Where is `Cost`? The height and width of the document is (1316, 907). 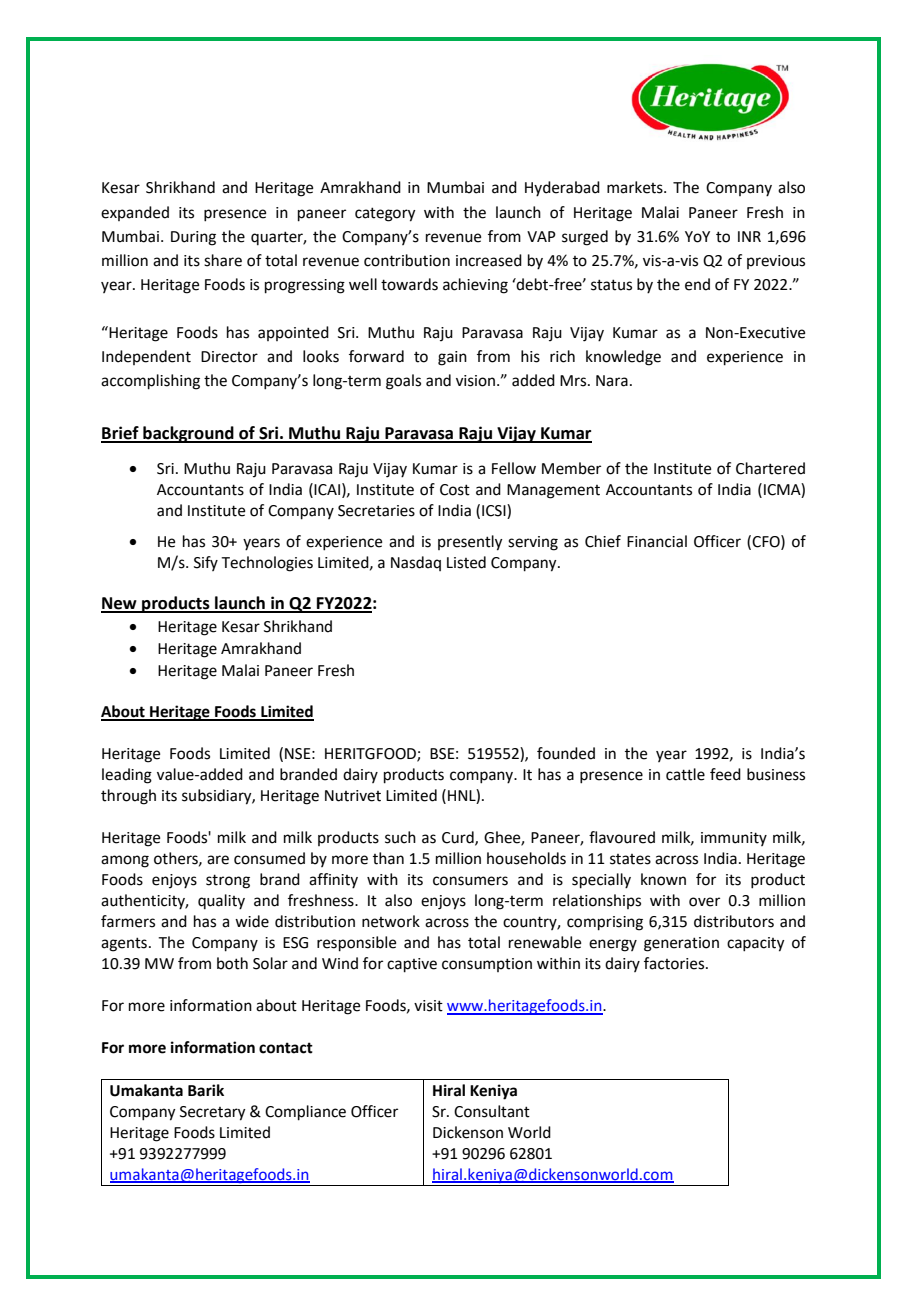 Cost is located at coordinates (455, 490).
